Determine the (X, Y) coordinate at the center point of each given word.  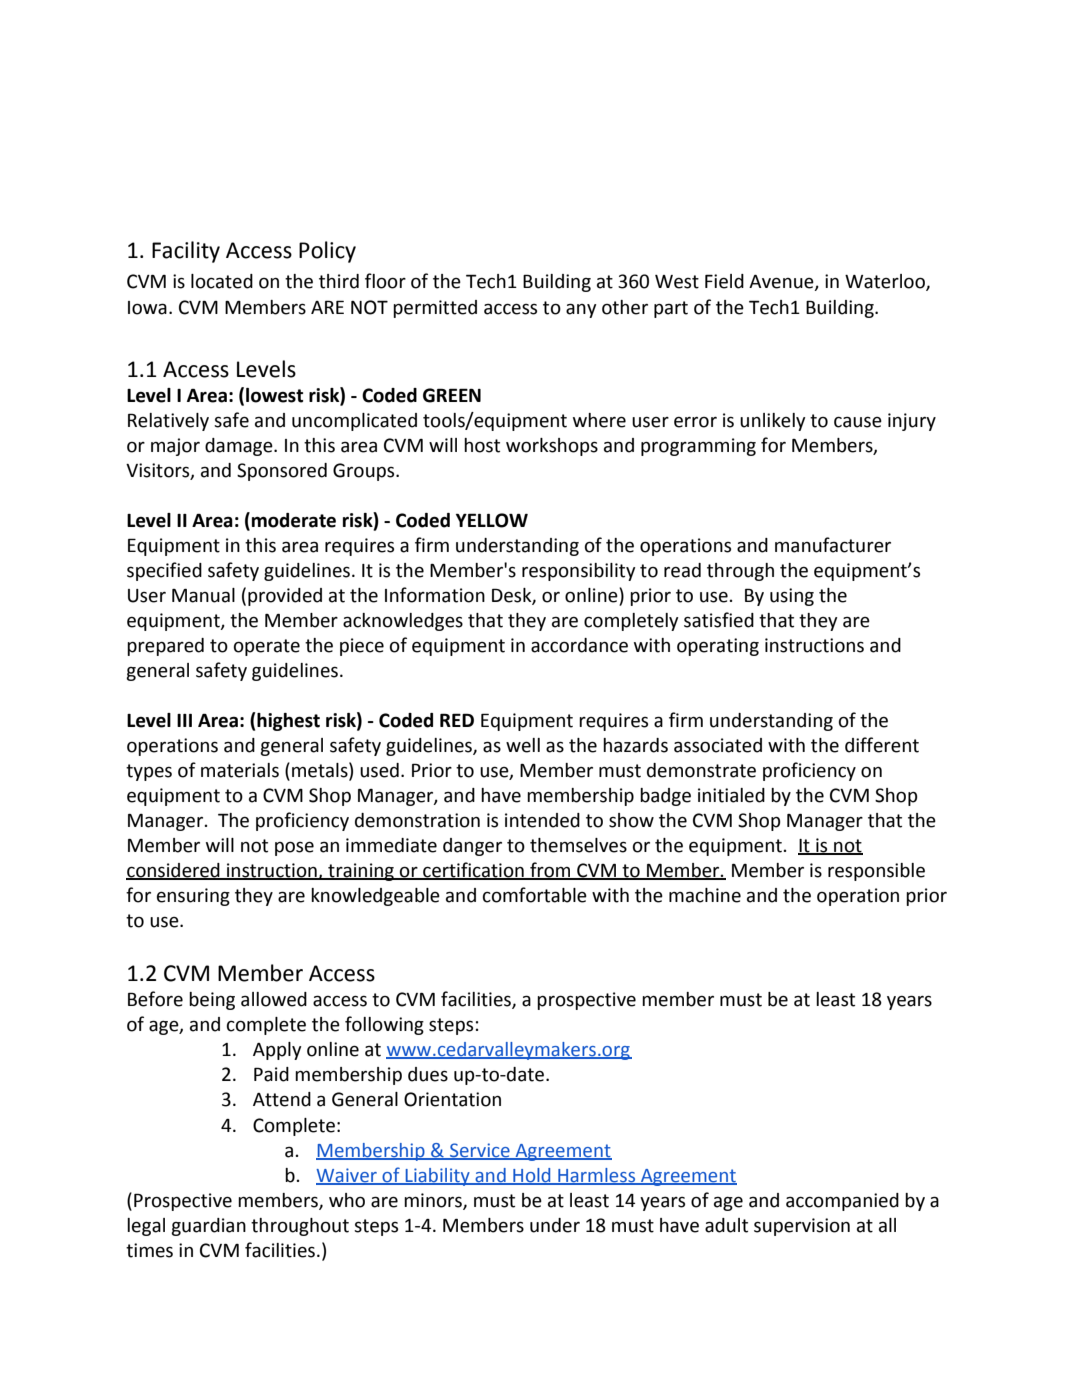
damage (240, 447)
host (482, 445)
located (222, 281)
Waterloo (886, 282)
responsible (876, 872)
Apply (277, 1051)
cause (858, 422)
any (581, 310)
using (792, 597)
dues (428, 1074)
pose (294, 848)
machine (705, 895)
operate (267, 647)
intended (542, 820)
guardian (208, 1227)
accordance (579, 645)
